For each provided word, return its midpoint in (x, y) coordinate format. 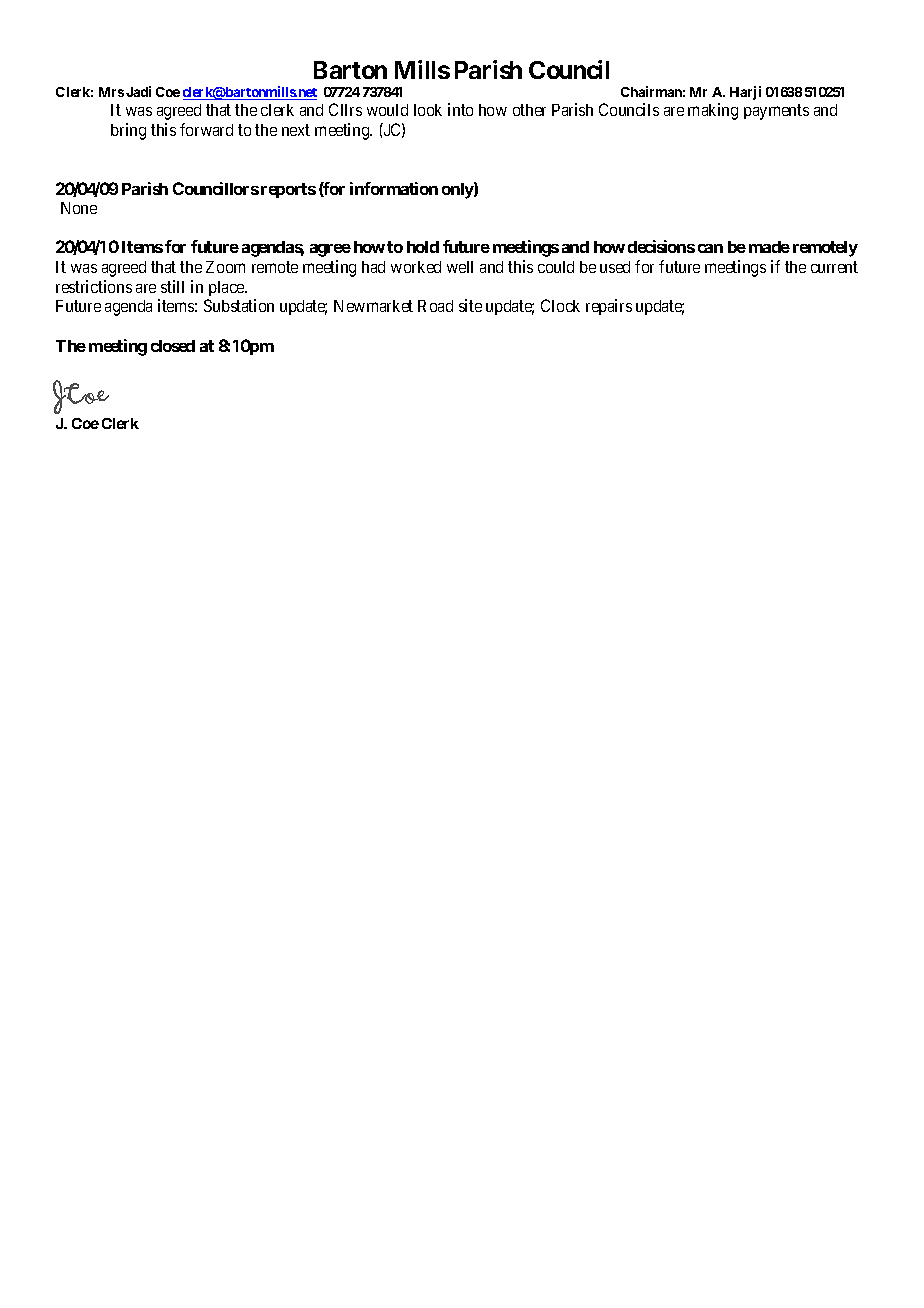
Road (435, 306)
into (460, 109)
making (713, 111)
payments (776, 112)
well (460, 267)
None (79, 208)
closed (173, 346)
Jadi (138, 91)
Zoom (225, 267)
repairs (609, 307)
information (394, 188)
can (710, 248)
